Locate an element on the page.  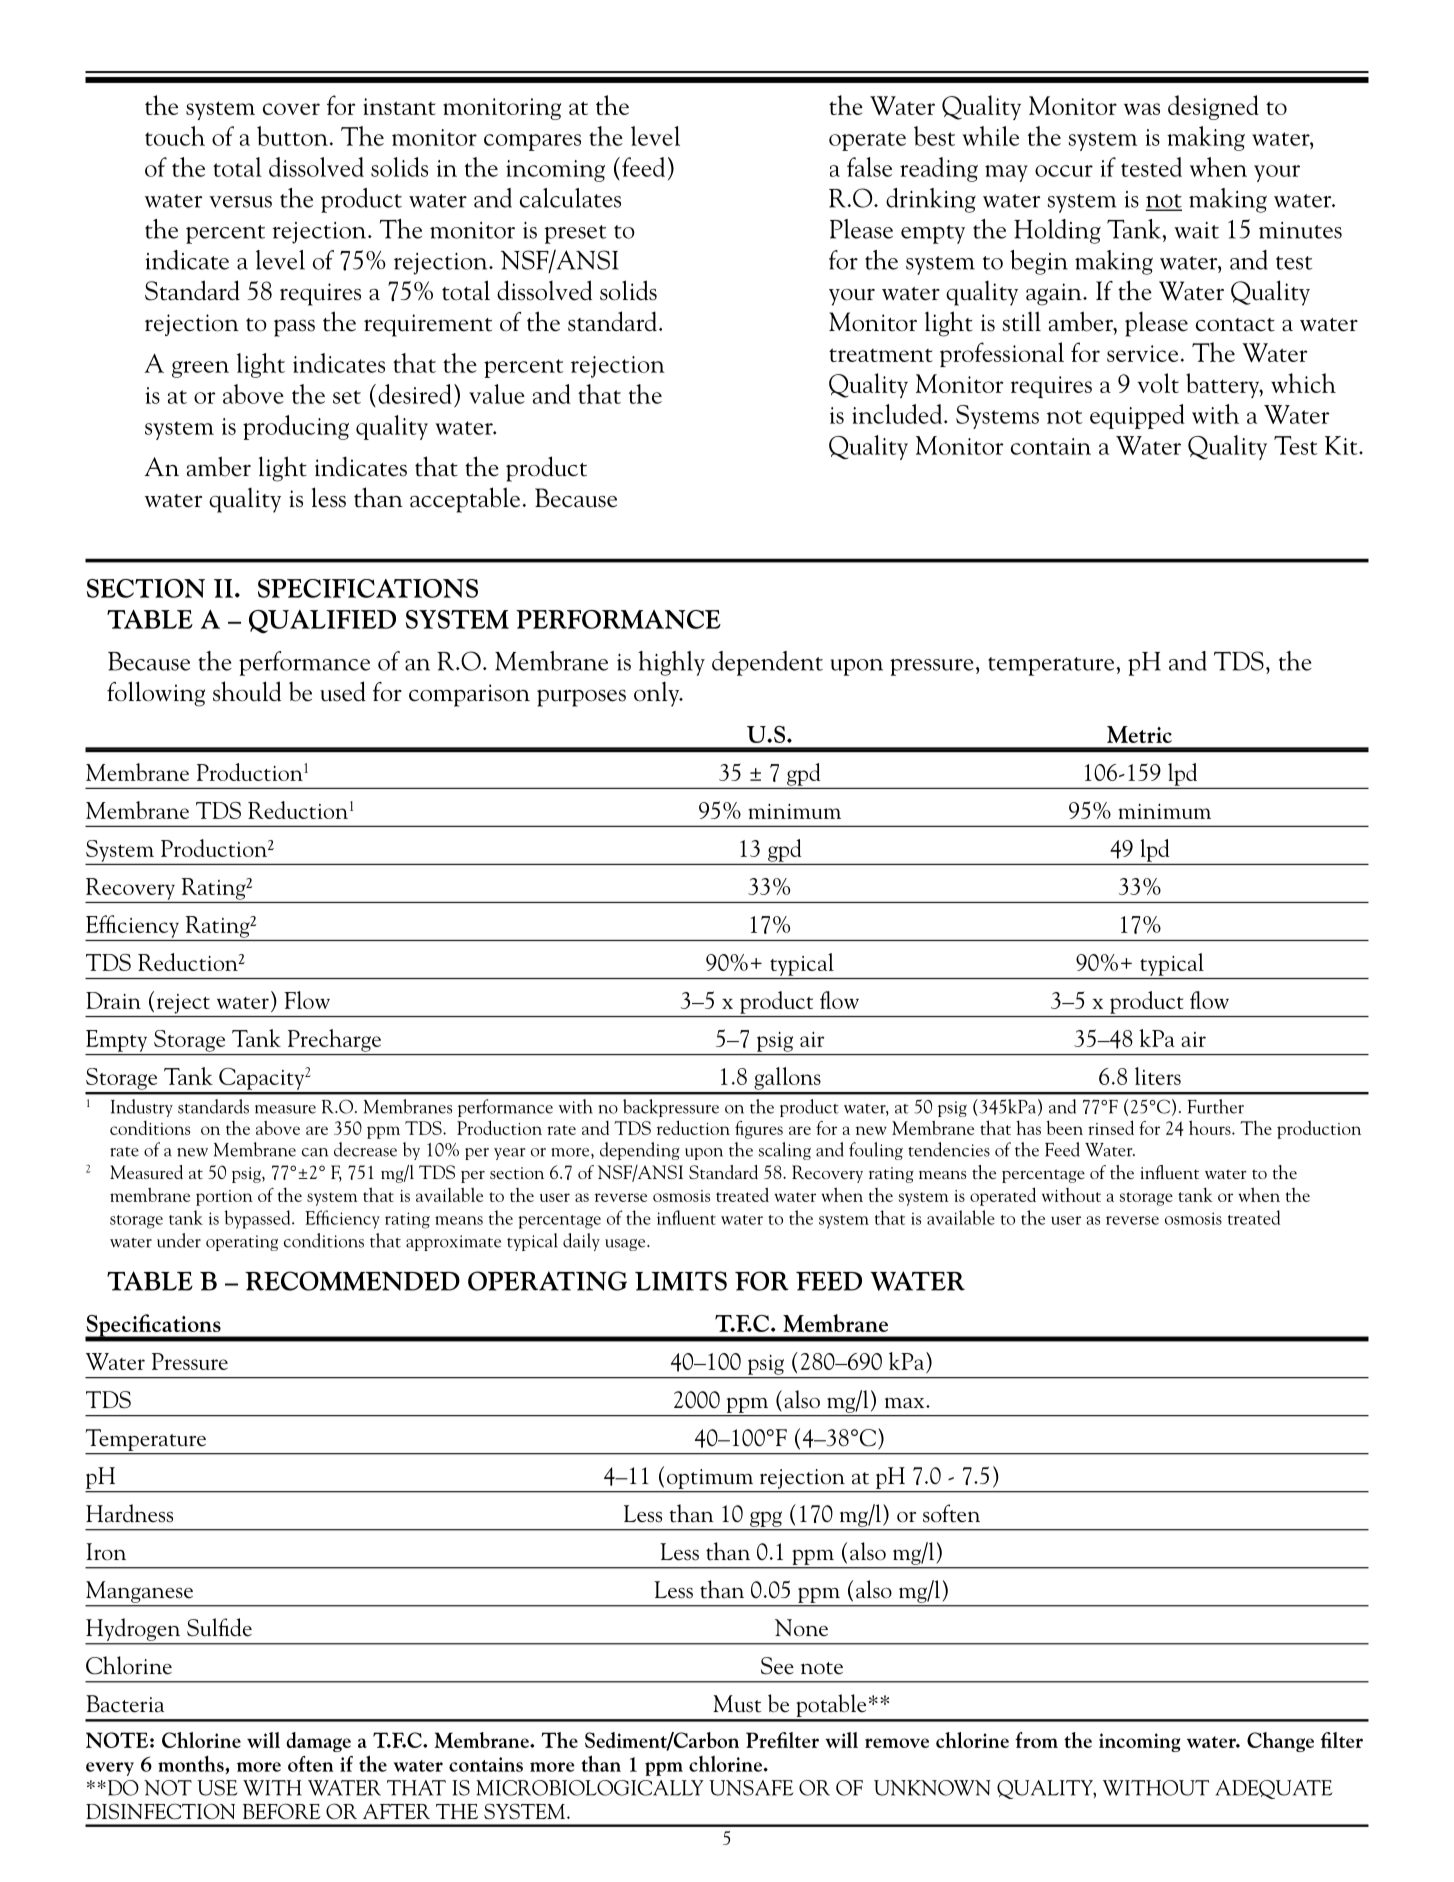
hours is located at coordinates (1211, 1127).
